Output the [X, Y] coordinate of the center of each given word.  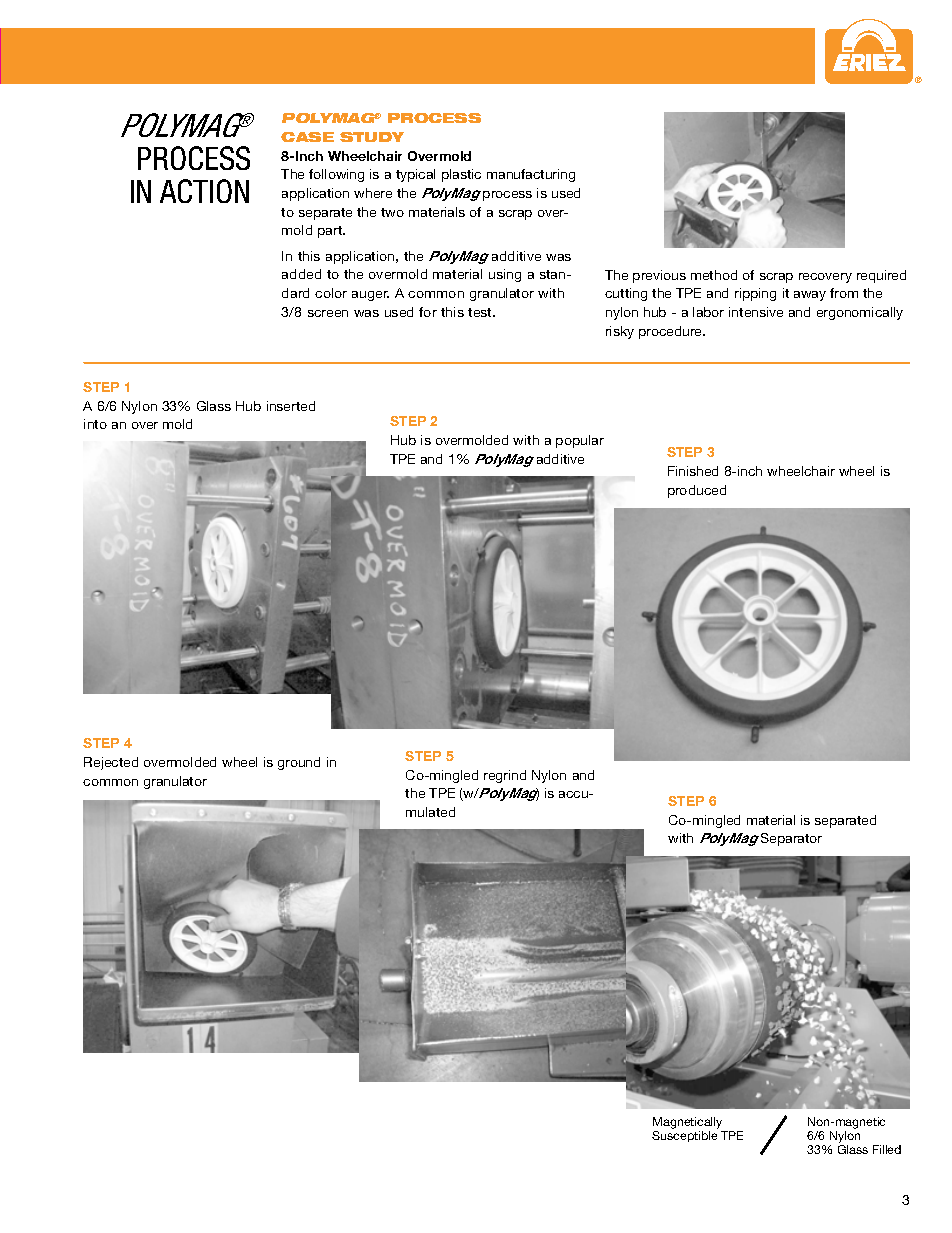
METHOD [714, 275]
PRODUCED [697, 491]
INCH [750, 471]
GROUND [299, 763]
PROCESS [507, 196]
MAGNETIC [860, 1123]
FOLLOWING [336, 175]
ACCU [575, 794]
